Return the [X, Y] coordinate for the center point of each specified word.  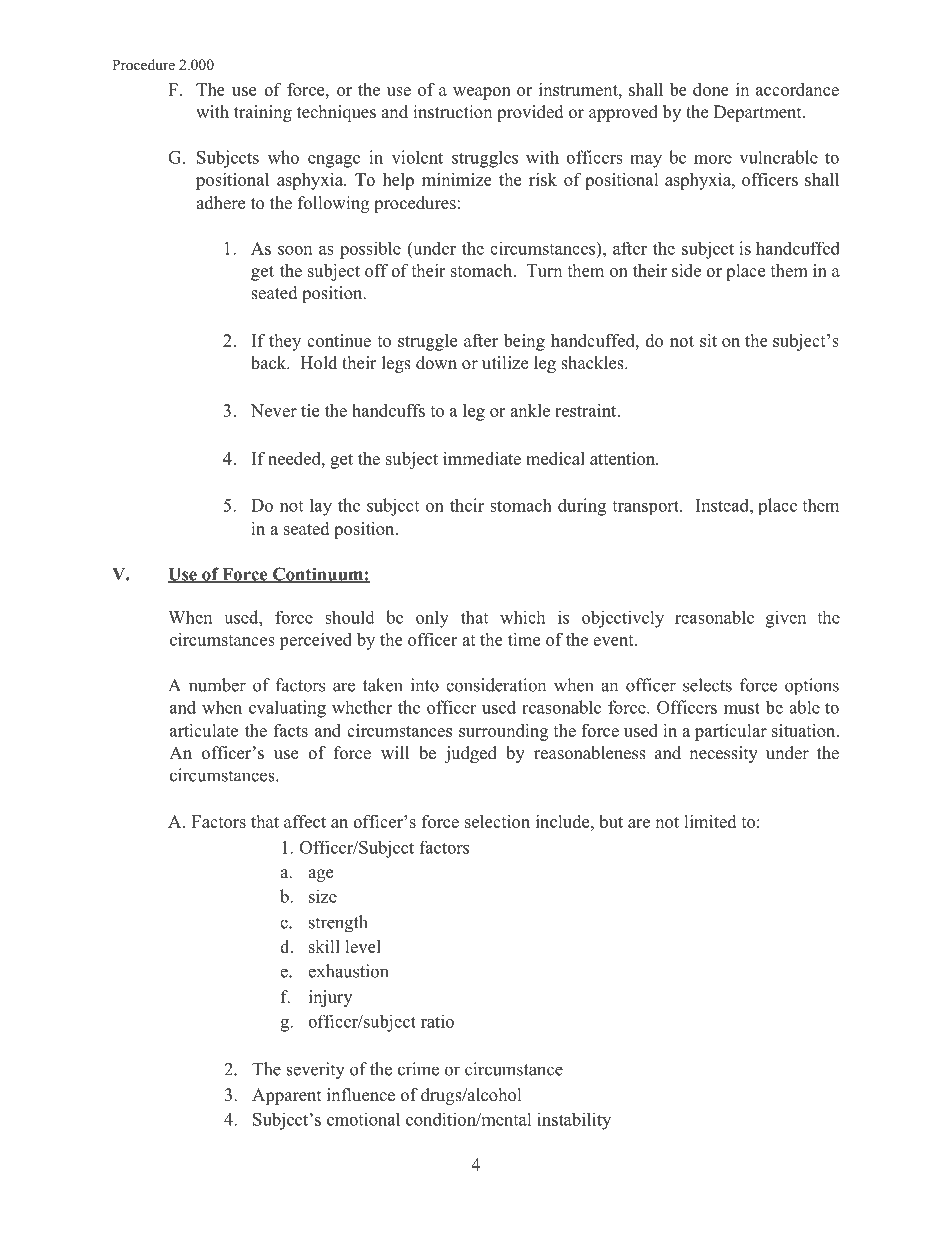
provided [530, 113]
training [263, 113]
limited [710, 821]
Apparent [286, 1096]
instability [574, 1121]
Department [759, 113]
